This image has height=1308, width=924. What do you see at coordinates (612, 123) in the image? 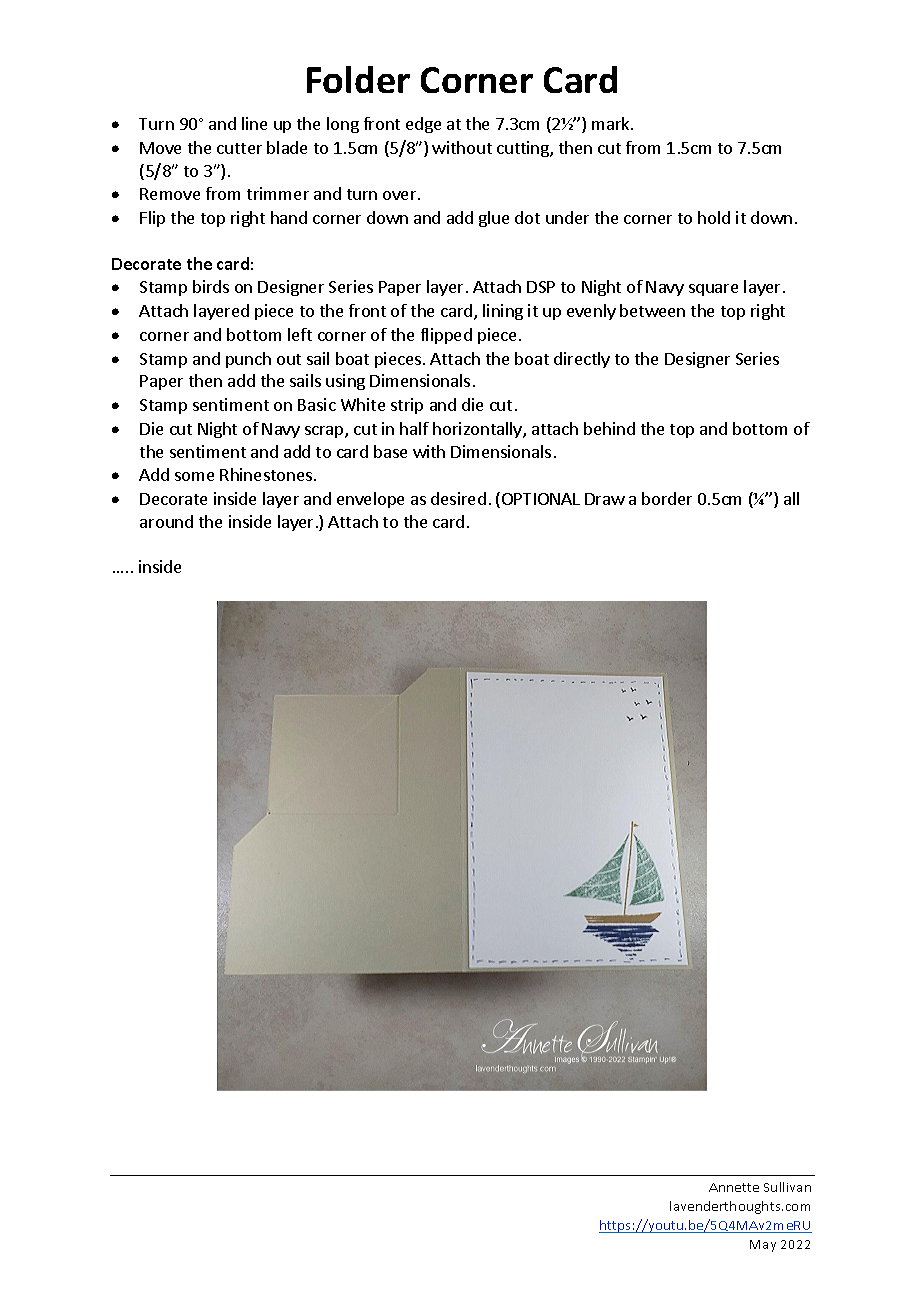
I see `mark` at bounding box center [612, 123].
